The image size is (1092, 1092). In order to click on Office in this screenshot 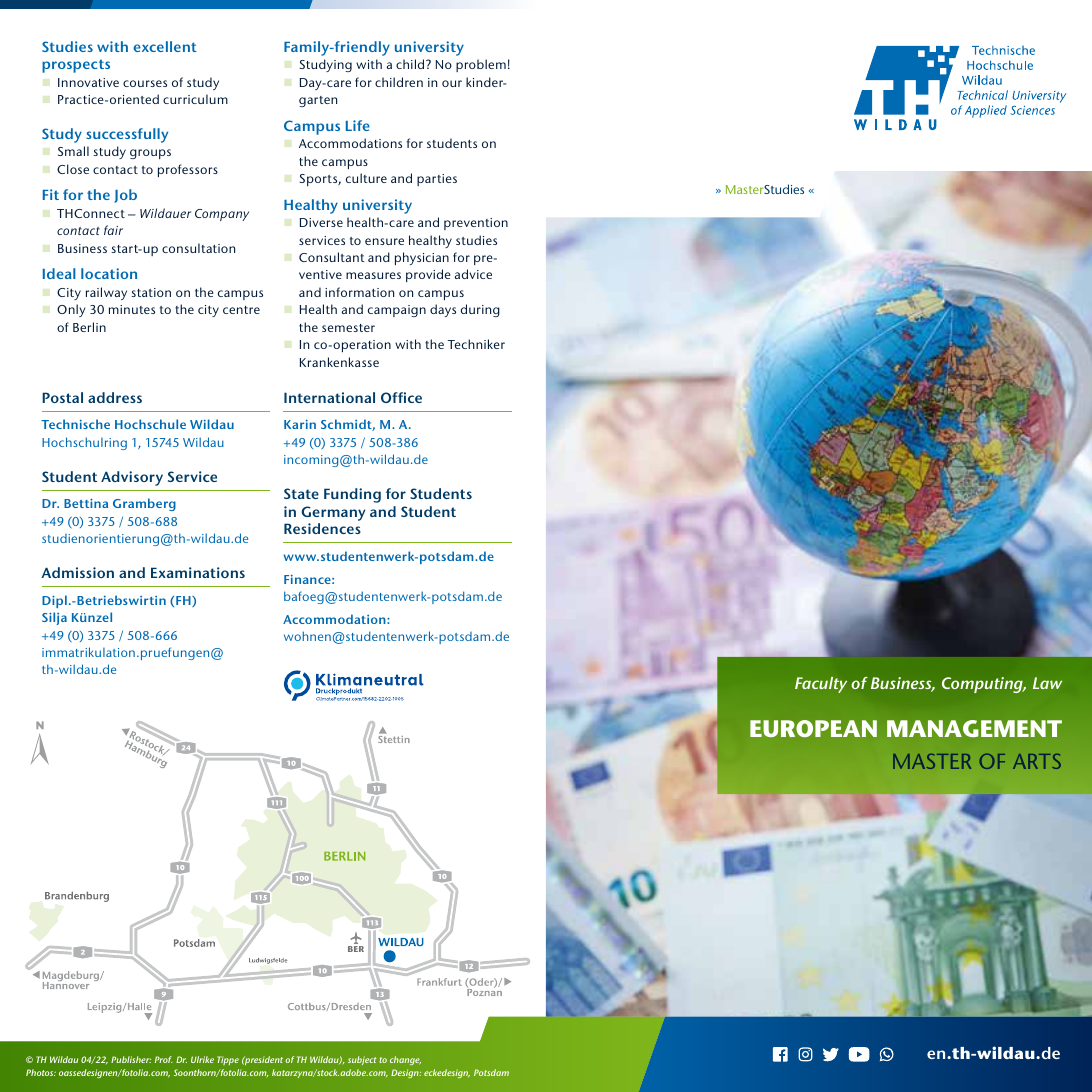, I will do `click(401, 397)`.
